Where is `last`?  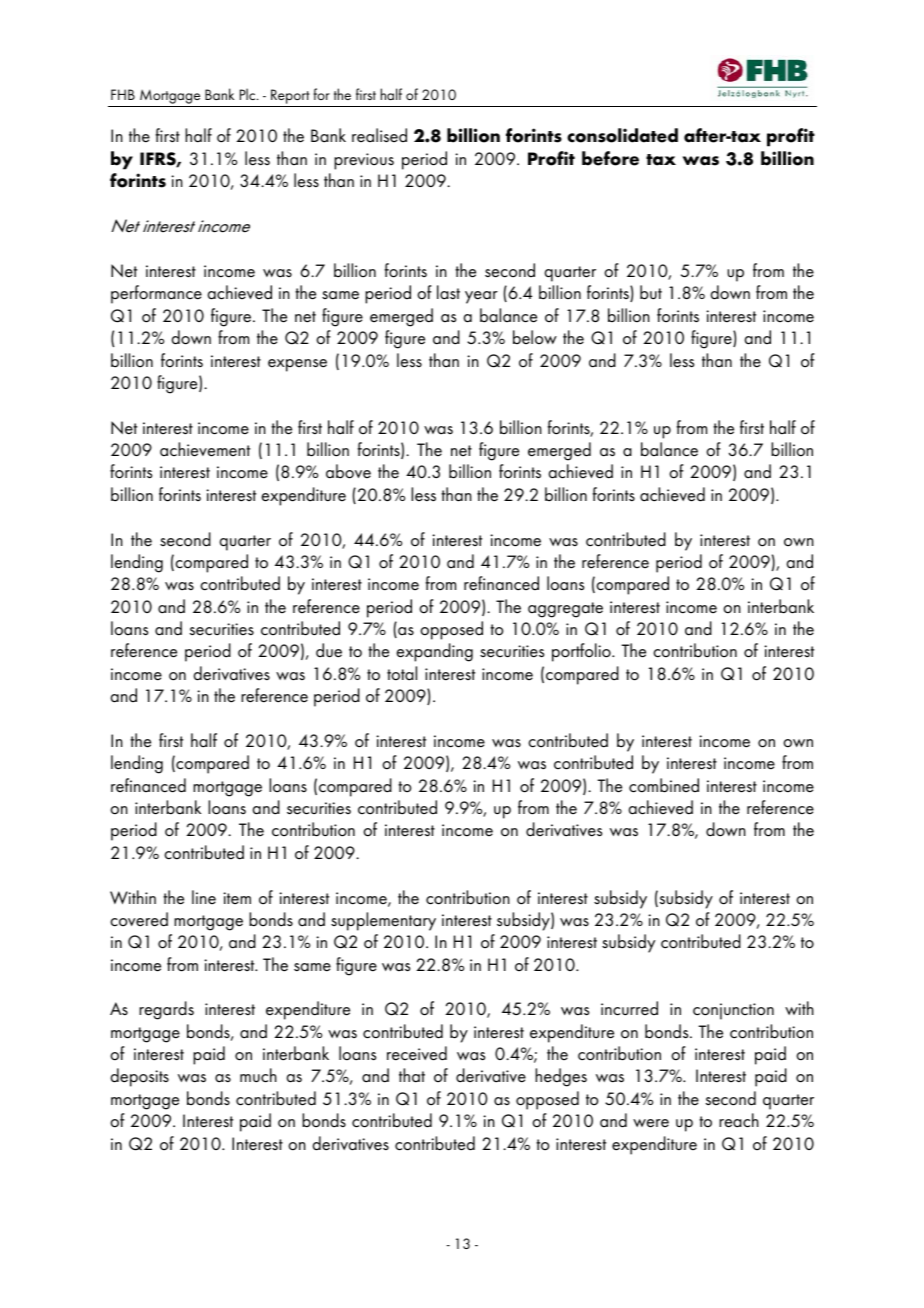 last is located at coordinates (448, 292).
